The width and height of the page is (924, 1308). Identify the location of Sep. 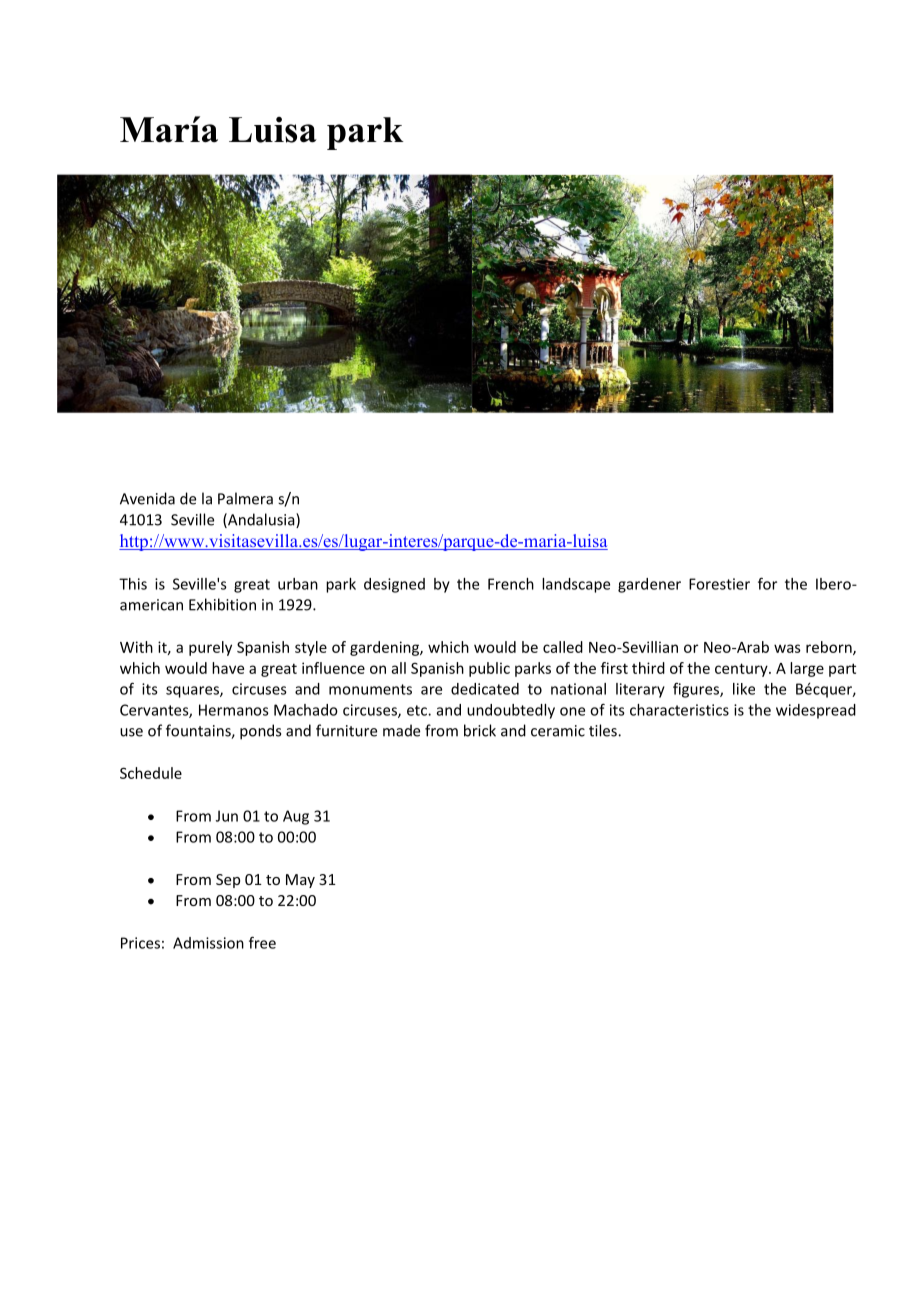
(228, 881).
